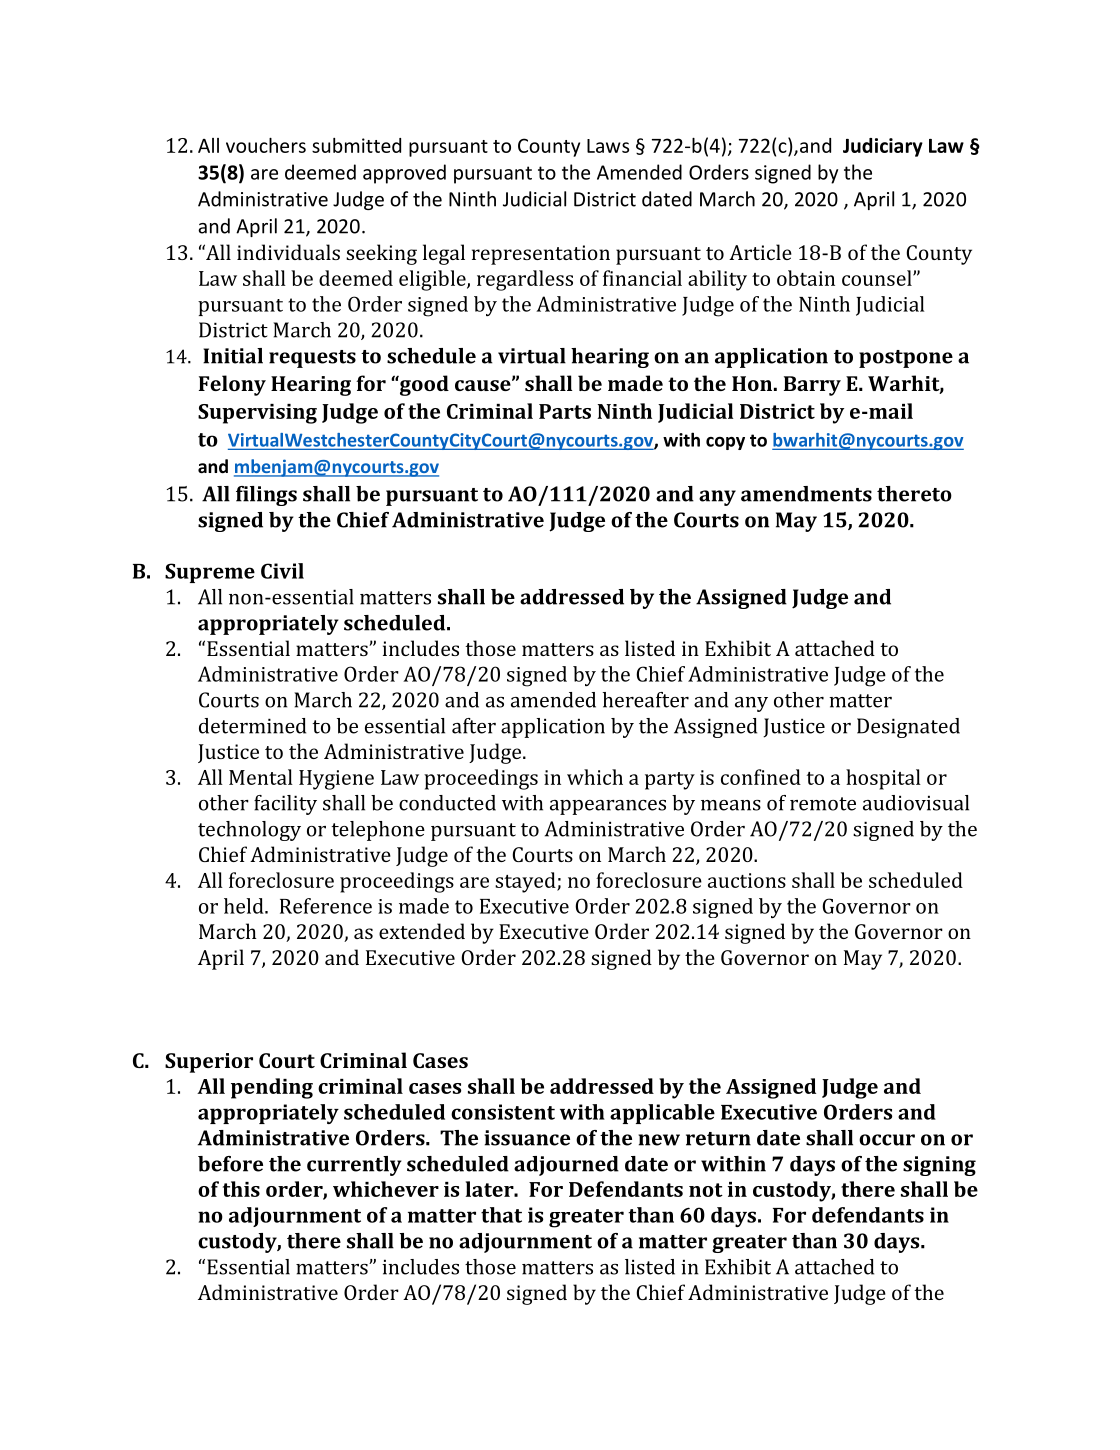 The height and width of the page is (1450, 1120). I want to click on stayed, so click(526, 882).
